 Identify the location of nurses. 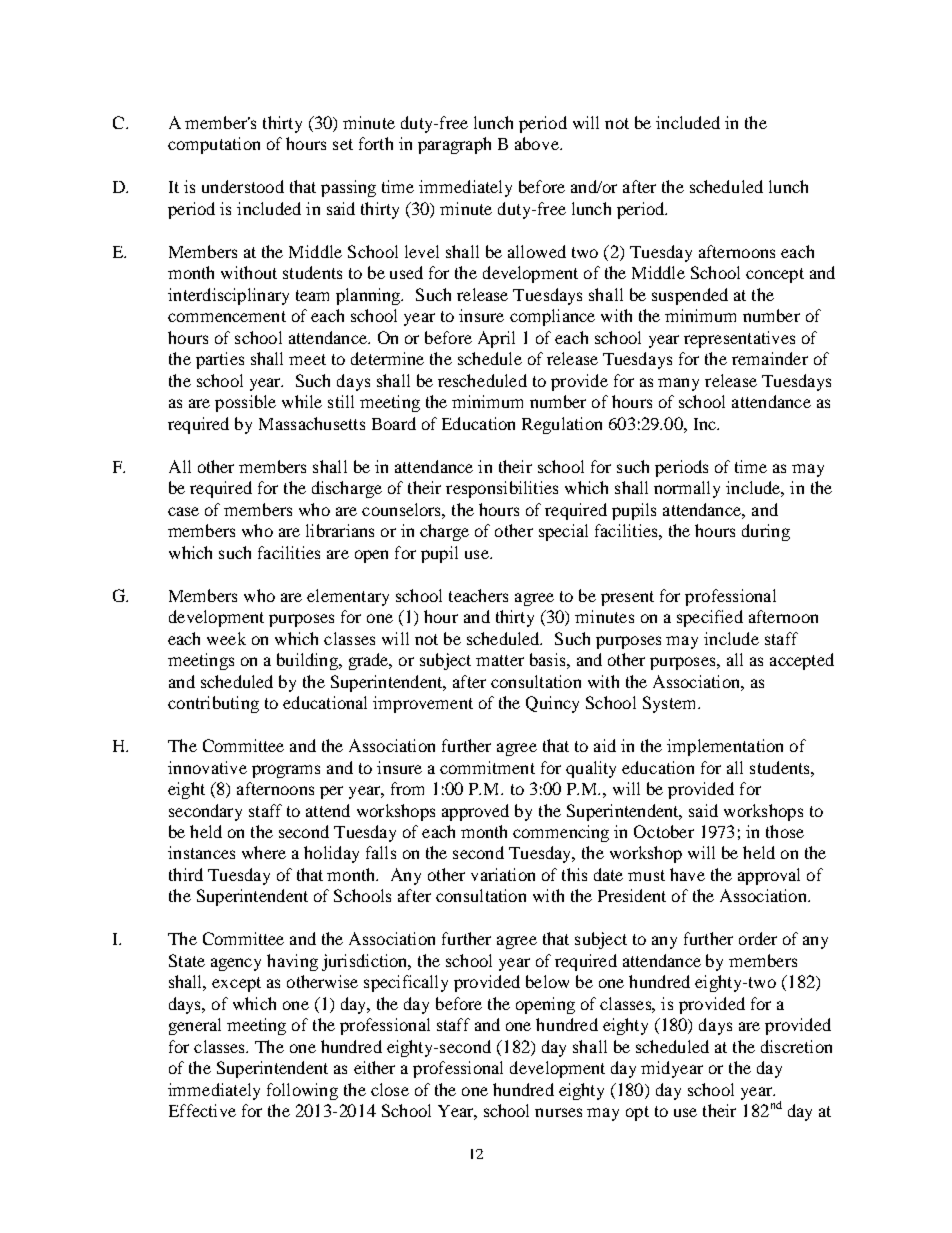
(558, 1112).
